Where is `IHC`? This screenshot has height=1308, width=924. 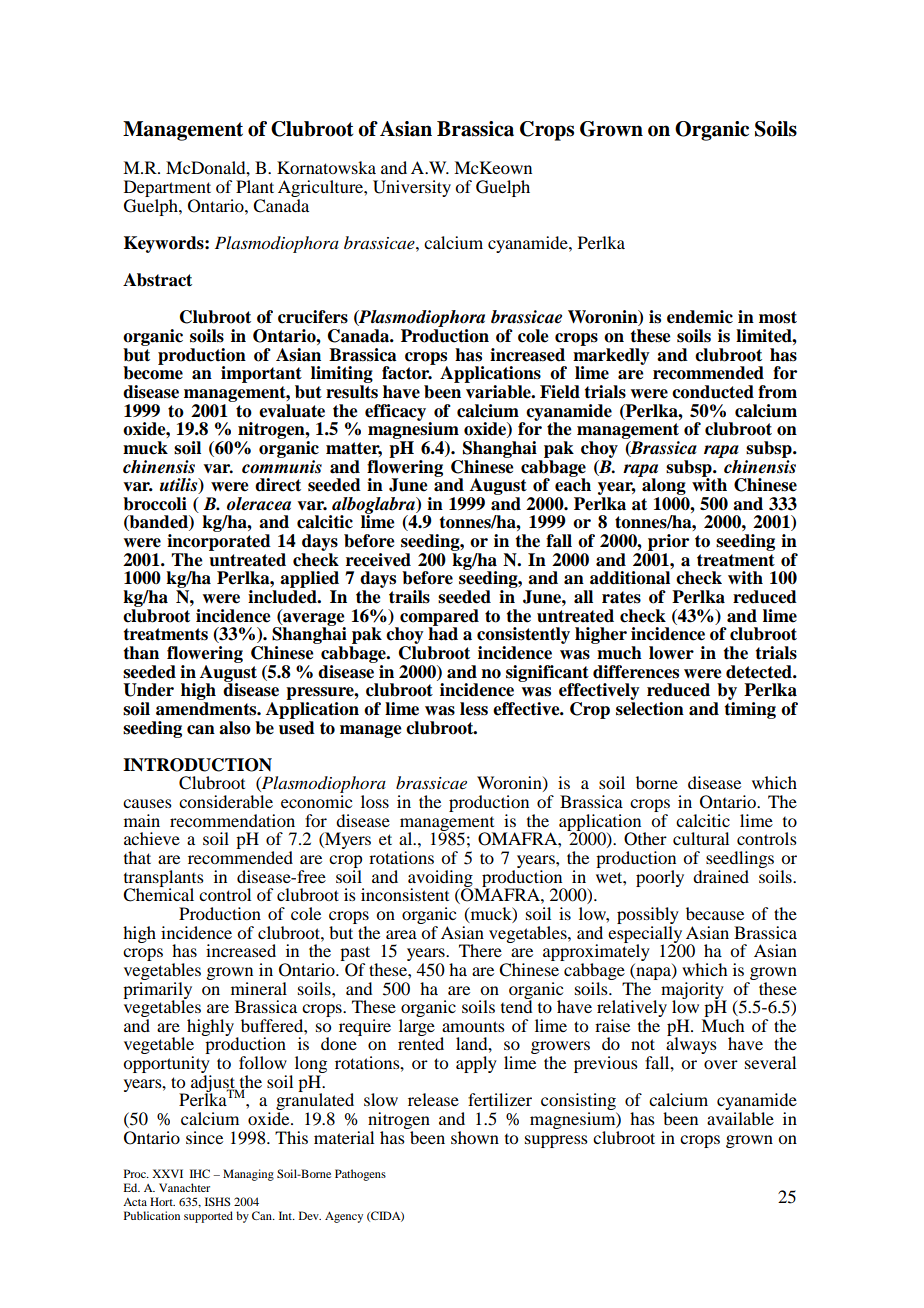 IHC is located at coordinates (200, 1173).
